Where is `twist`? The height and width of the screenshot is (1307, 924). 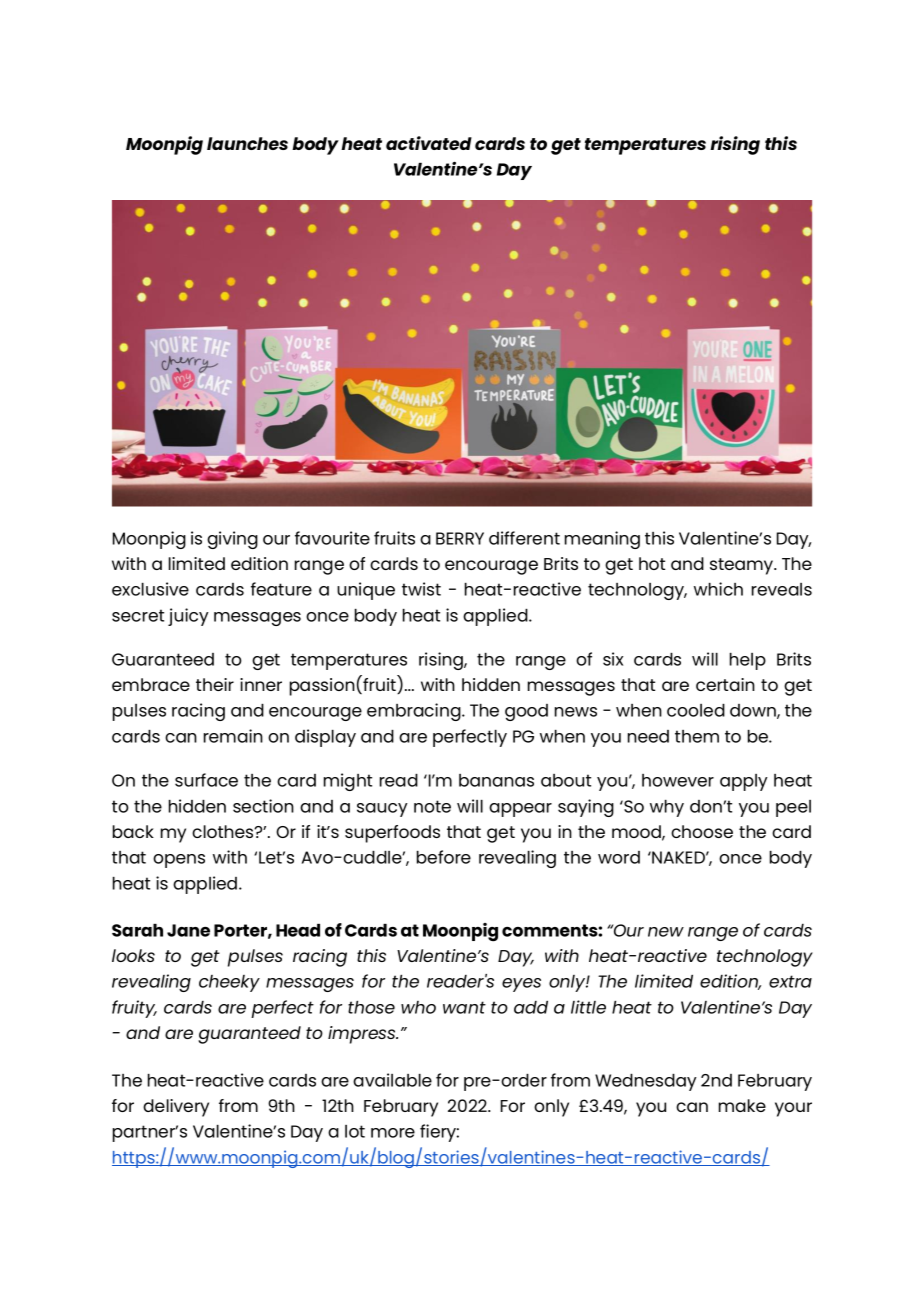 twist is located at coordinates (421, 589).
